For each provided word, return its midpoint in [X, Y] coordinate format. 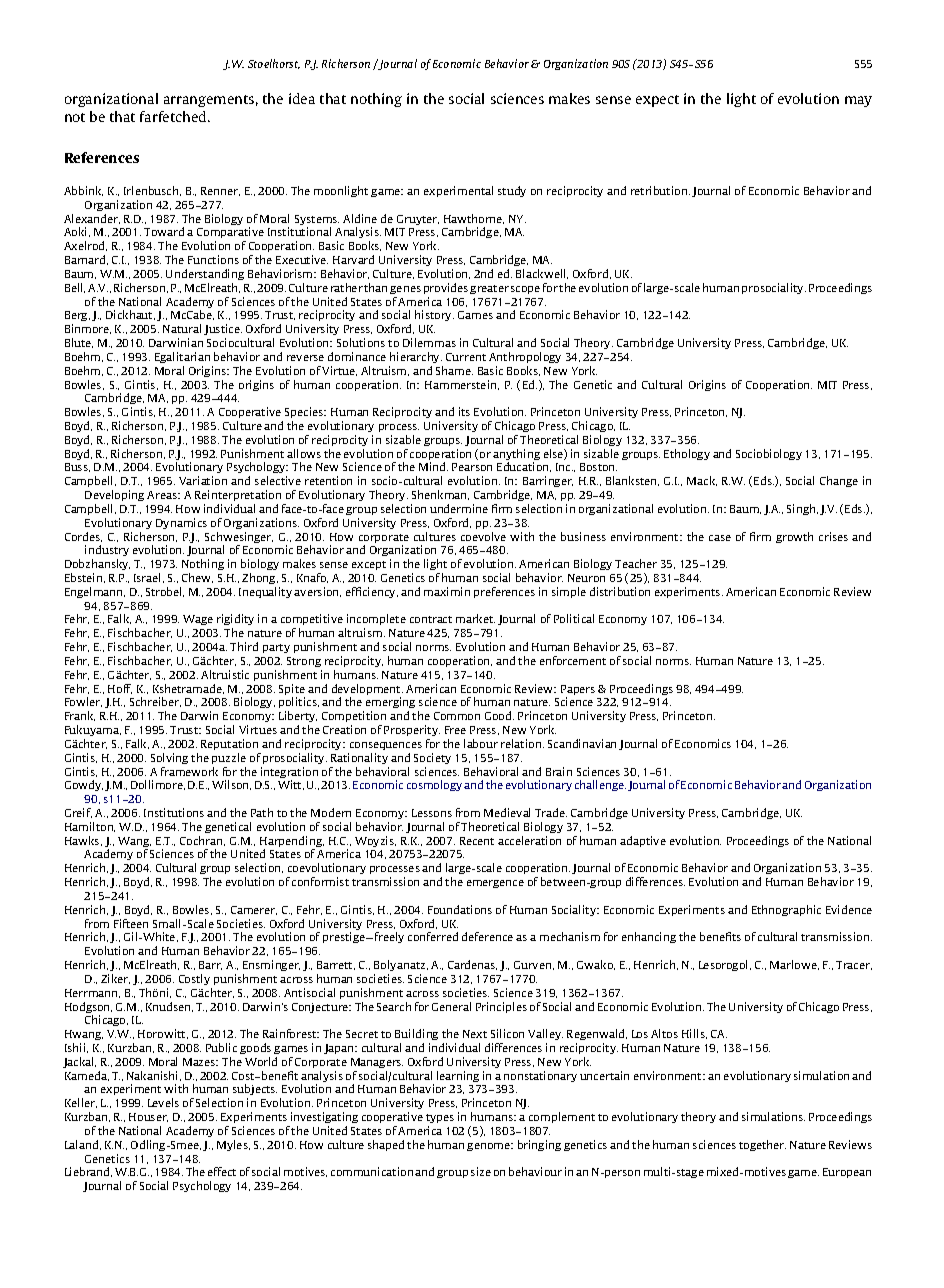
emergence [495, 884]
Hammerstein [462, 385]
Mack [702, 481]
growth [794, 537]
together [762, 1145]
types [440, 1118]
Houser [148, 1117]
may [858, 101]
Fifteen [131, 923]
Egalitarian [182, 357]
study [512, 191]
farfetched [174, 116]
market [475, 618]
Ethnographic [786, 910]
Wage [198, 620]
